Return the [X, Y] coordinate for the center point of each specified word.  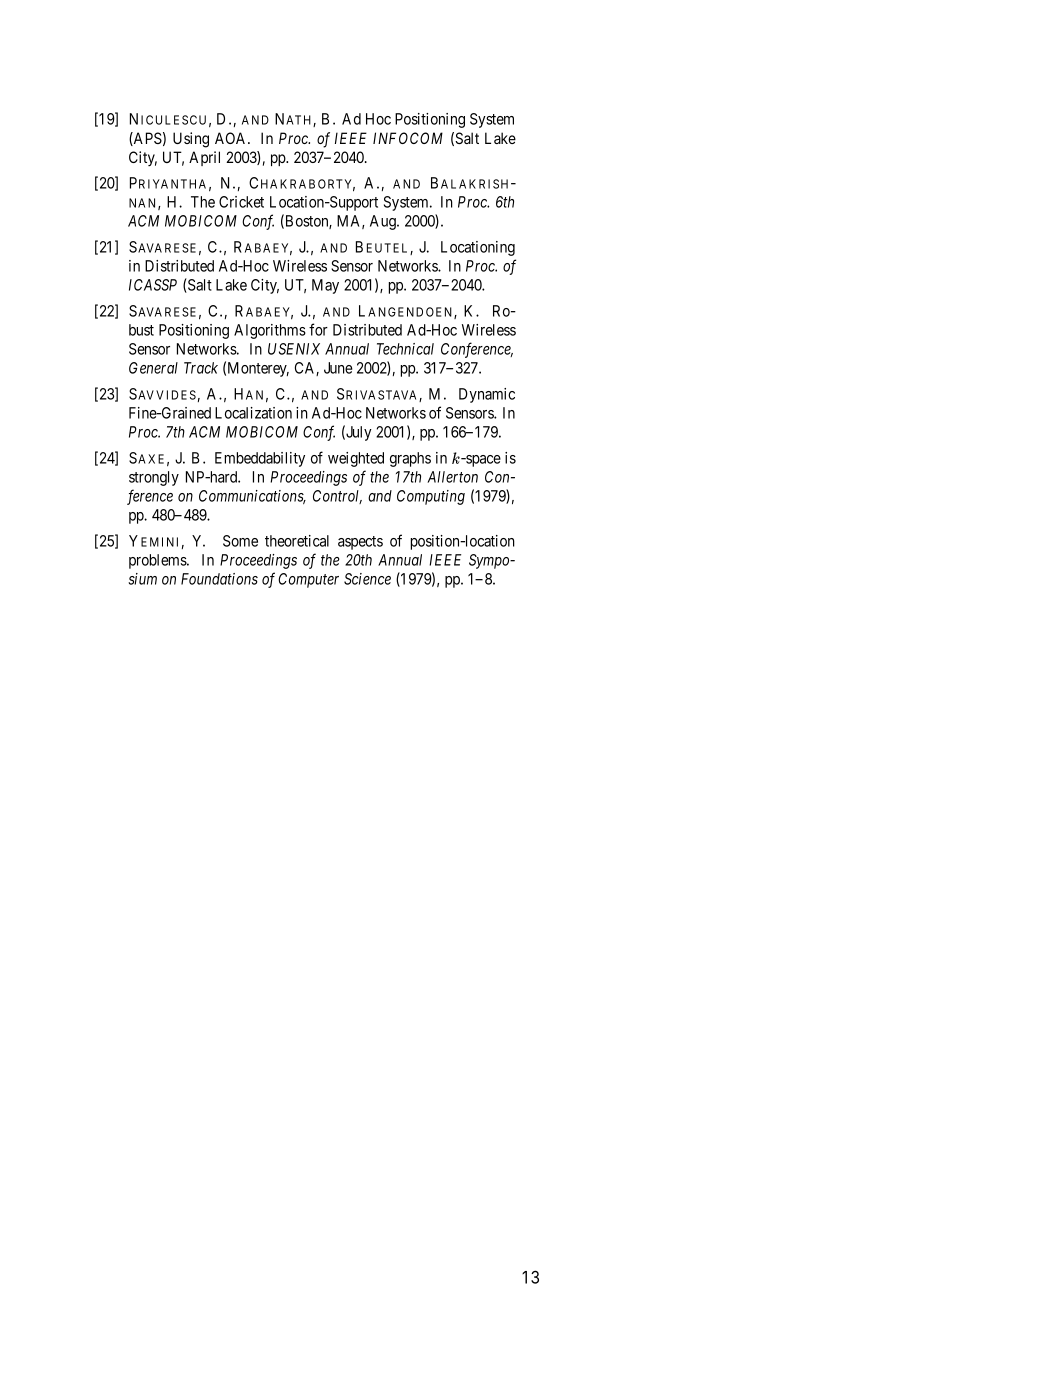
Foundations [219, 579]
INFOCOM [408, 138]
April [204, 158]
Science [367, 579]
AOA [232, 138]
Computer [308, 580]
